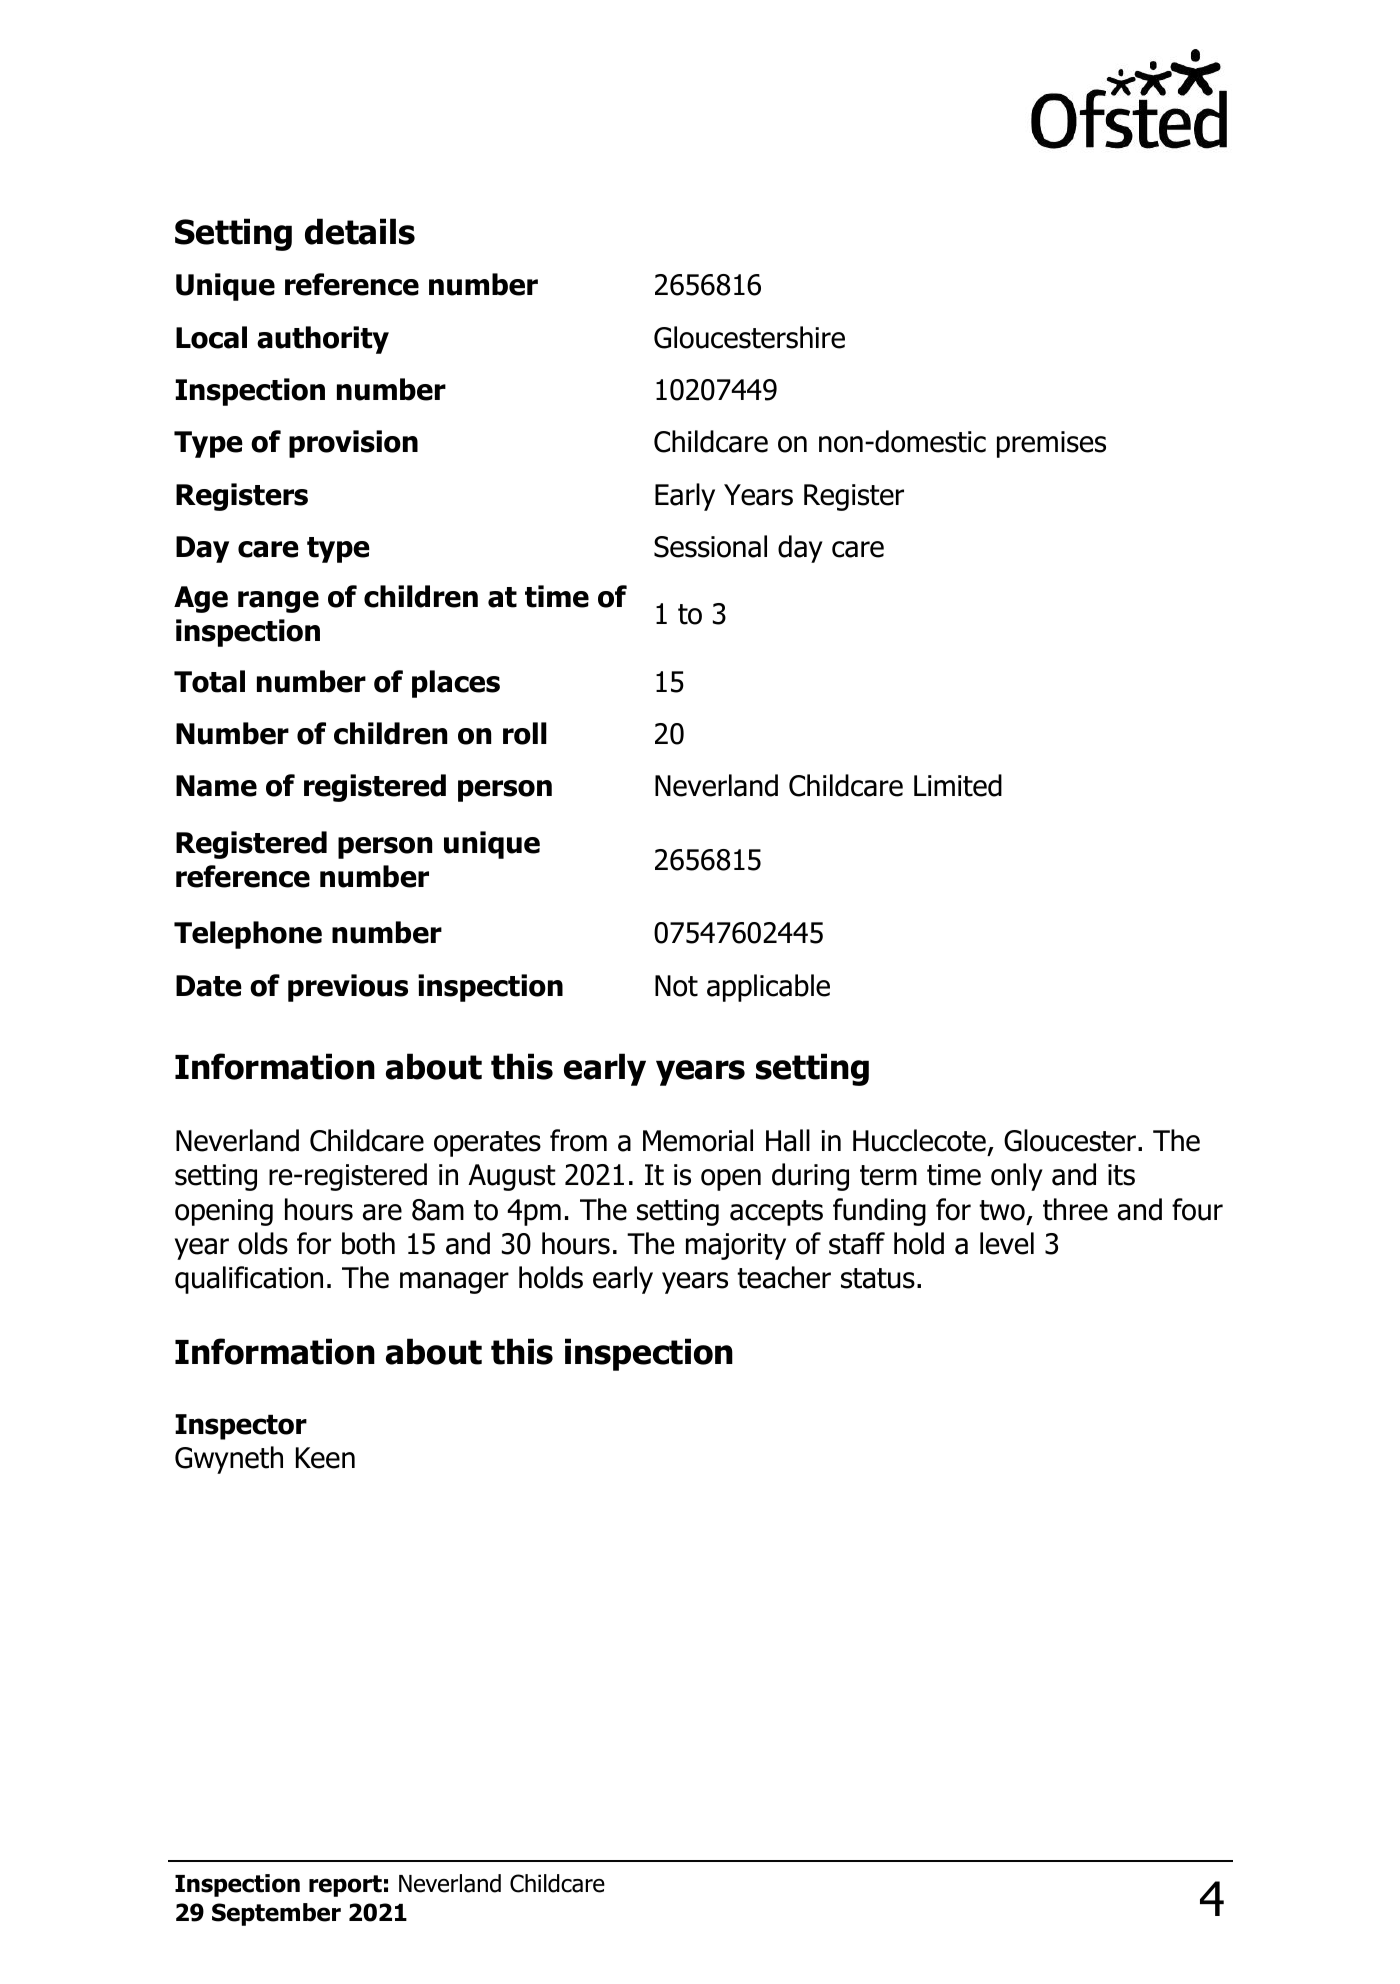 The image size is (1400, 1984). I want to click on three, so click(1075, 1209).
